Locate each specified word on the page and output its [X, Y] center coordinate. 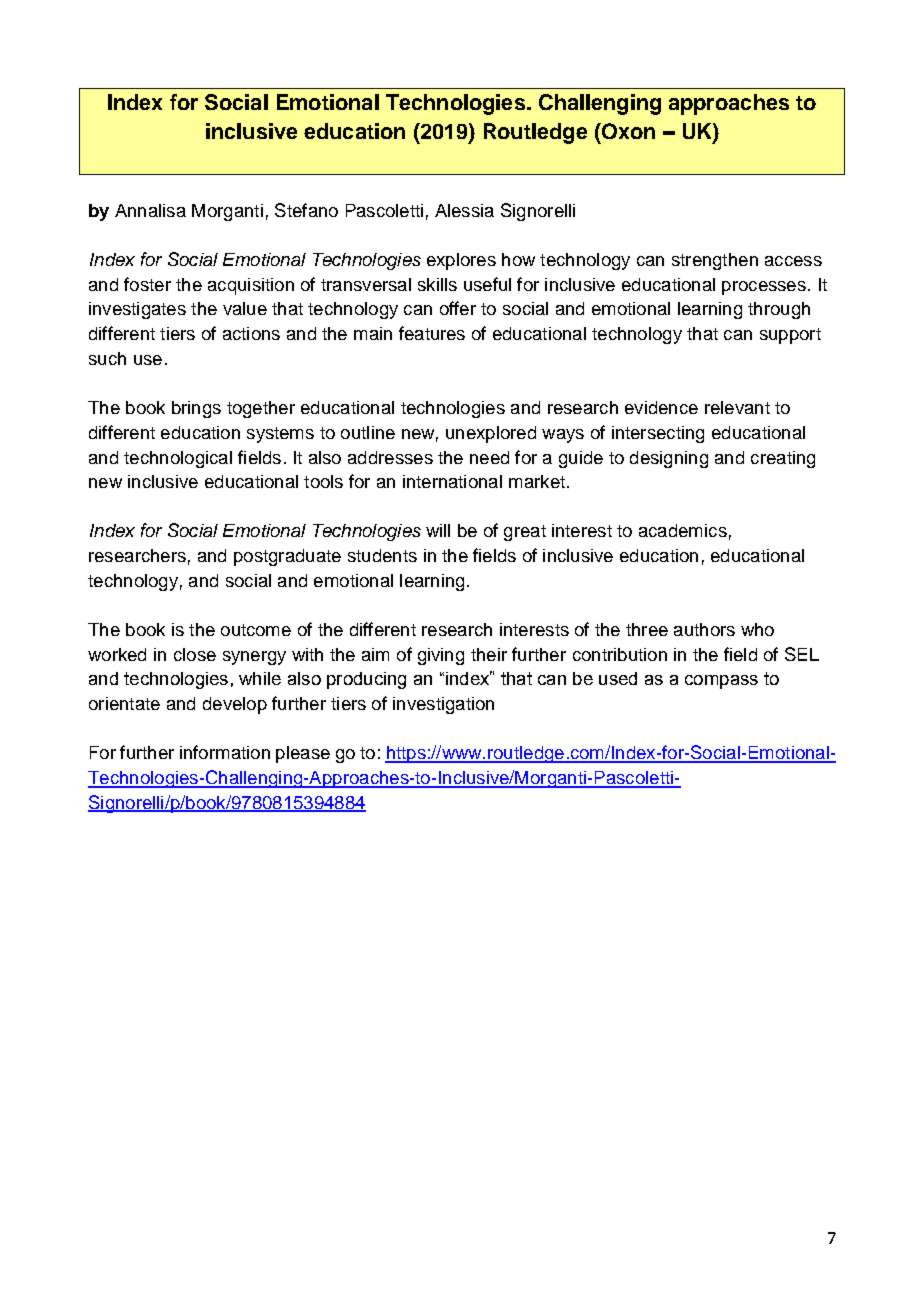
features [432, 333]
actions [251, 333]
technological [178, 459]
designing [669, 459]
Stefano [306, 210]
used [618, 678]
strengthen [715, 261]
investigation [443, 705]
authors [704, 629]
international [452, 481]
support [790, 336]
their [489, 654]
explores [461, 261]
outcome [256, 630]
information [225, 752]
